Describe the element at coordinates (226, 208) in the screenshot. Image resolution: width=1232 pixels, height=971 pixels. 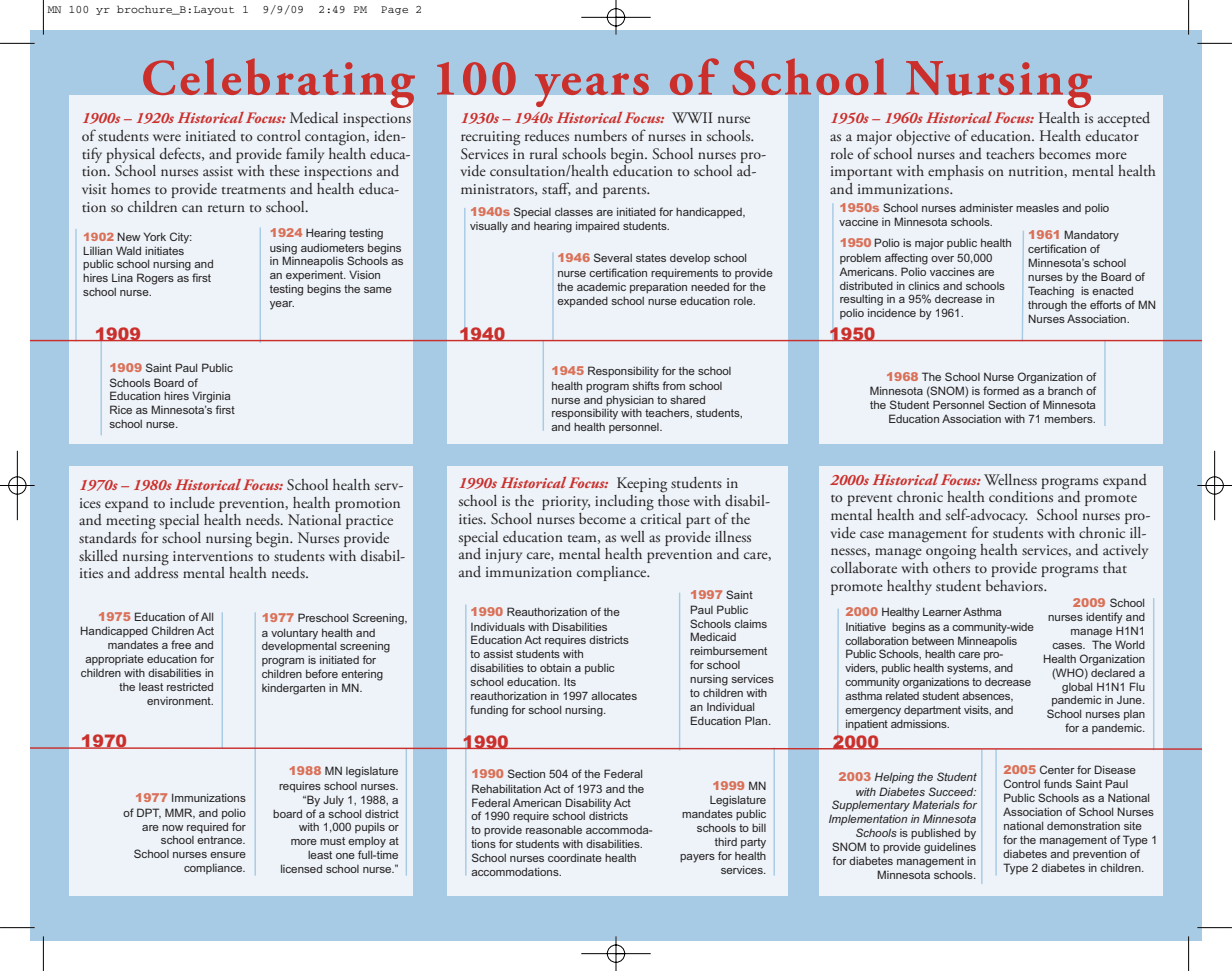
I see `return` at that location.
